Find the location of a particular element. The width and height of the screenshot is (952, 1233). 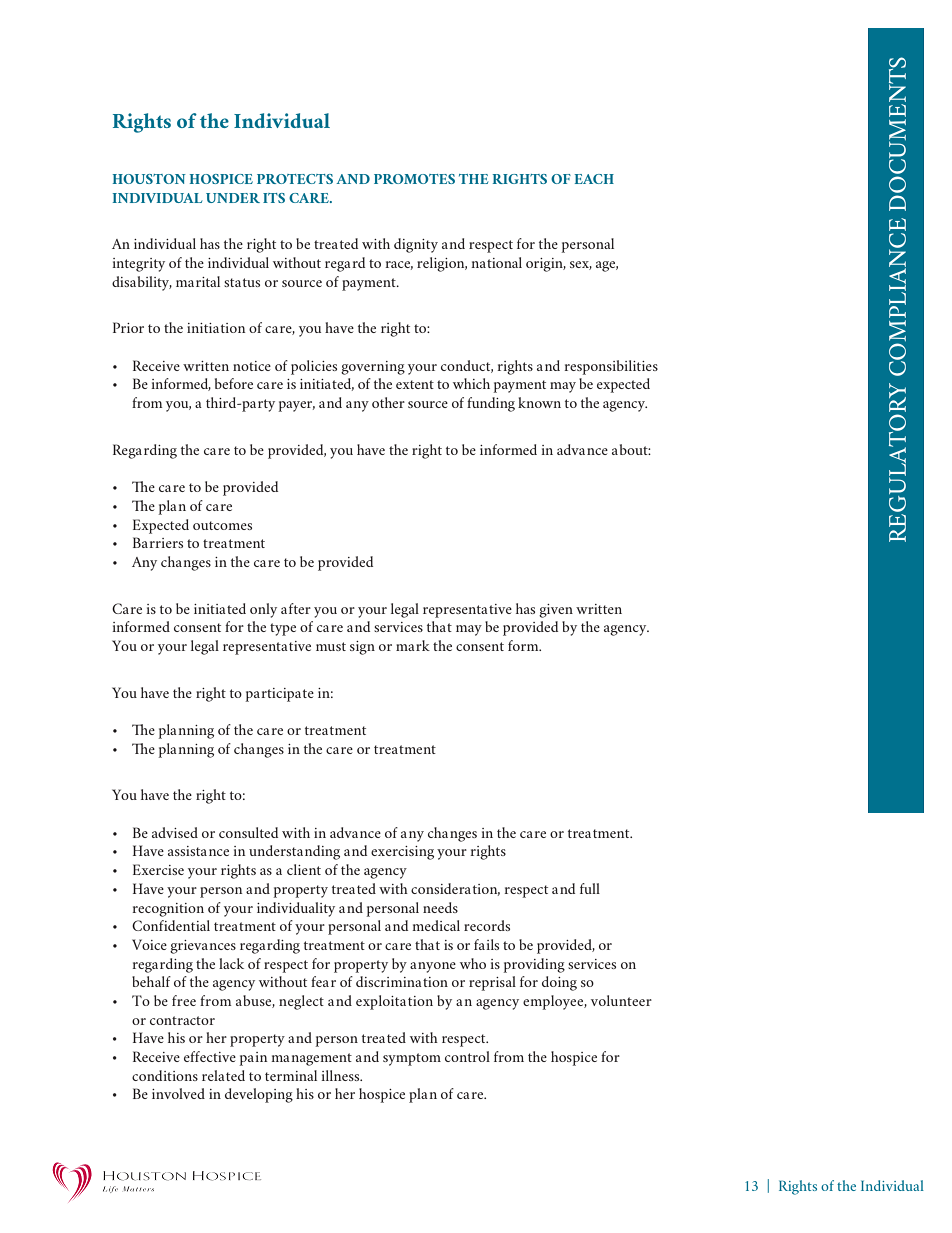

sign is located at coordinates (362, 648).
